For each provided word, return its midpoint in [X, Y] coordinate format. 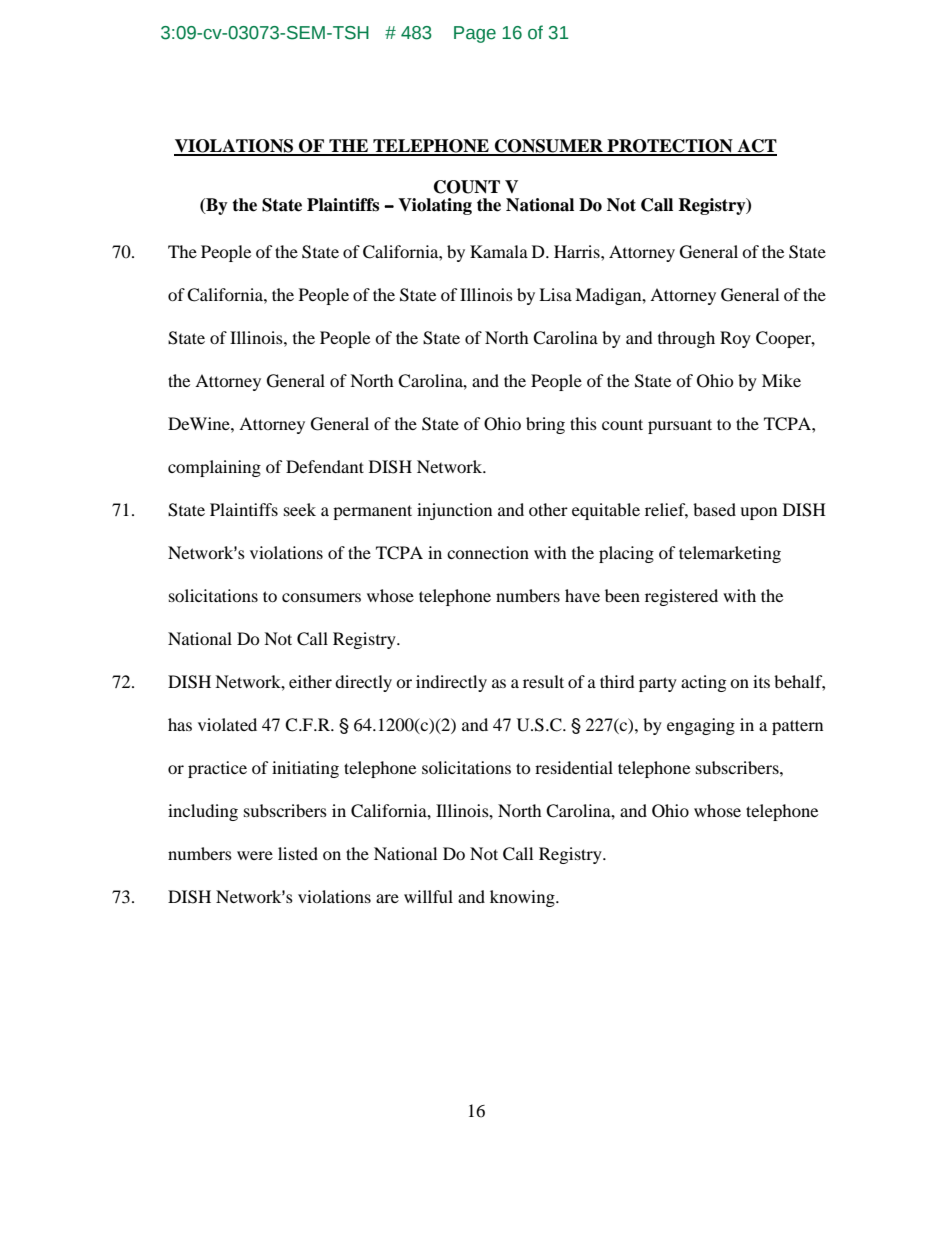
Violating [435, 206]
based [714, 509]
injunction [454, 511]
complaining [214, 468]
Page [475, 34]
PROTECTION [670, 147]
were [255, 855]
